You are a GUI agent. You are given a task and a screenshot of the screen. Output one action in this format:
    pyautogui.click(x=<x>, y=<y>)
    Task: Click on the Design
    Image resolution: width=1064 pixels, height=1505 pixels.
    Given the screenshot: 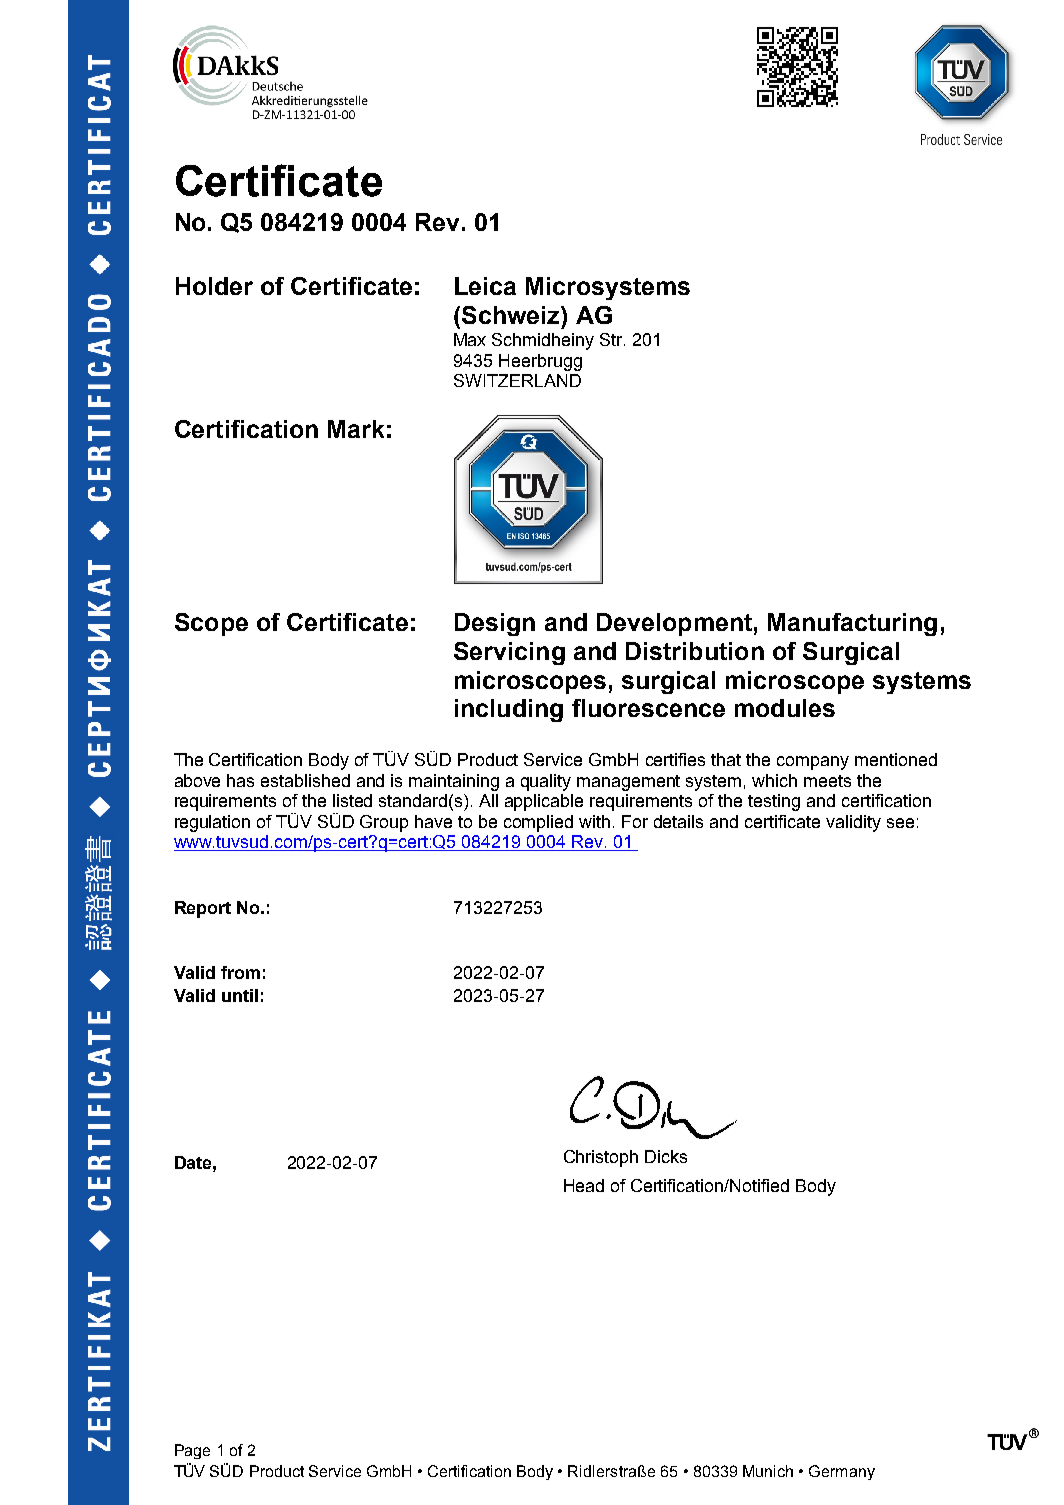 What is the action you would take?
    pyautogui.click(x=495, y=624)
